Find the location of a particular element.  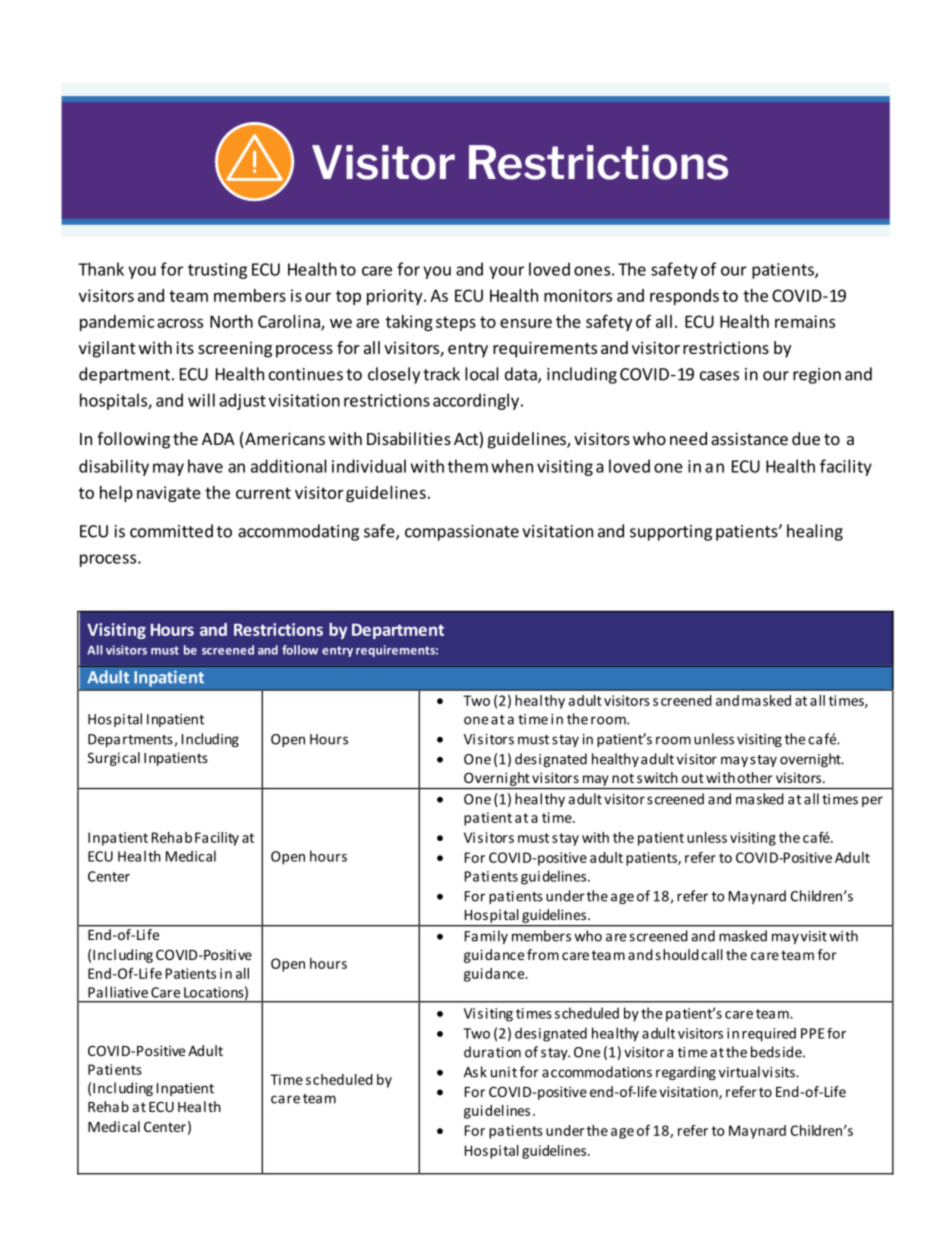

trusting is located at coordinates (217, 271).
